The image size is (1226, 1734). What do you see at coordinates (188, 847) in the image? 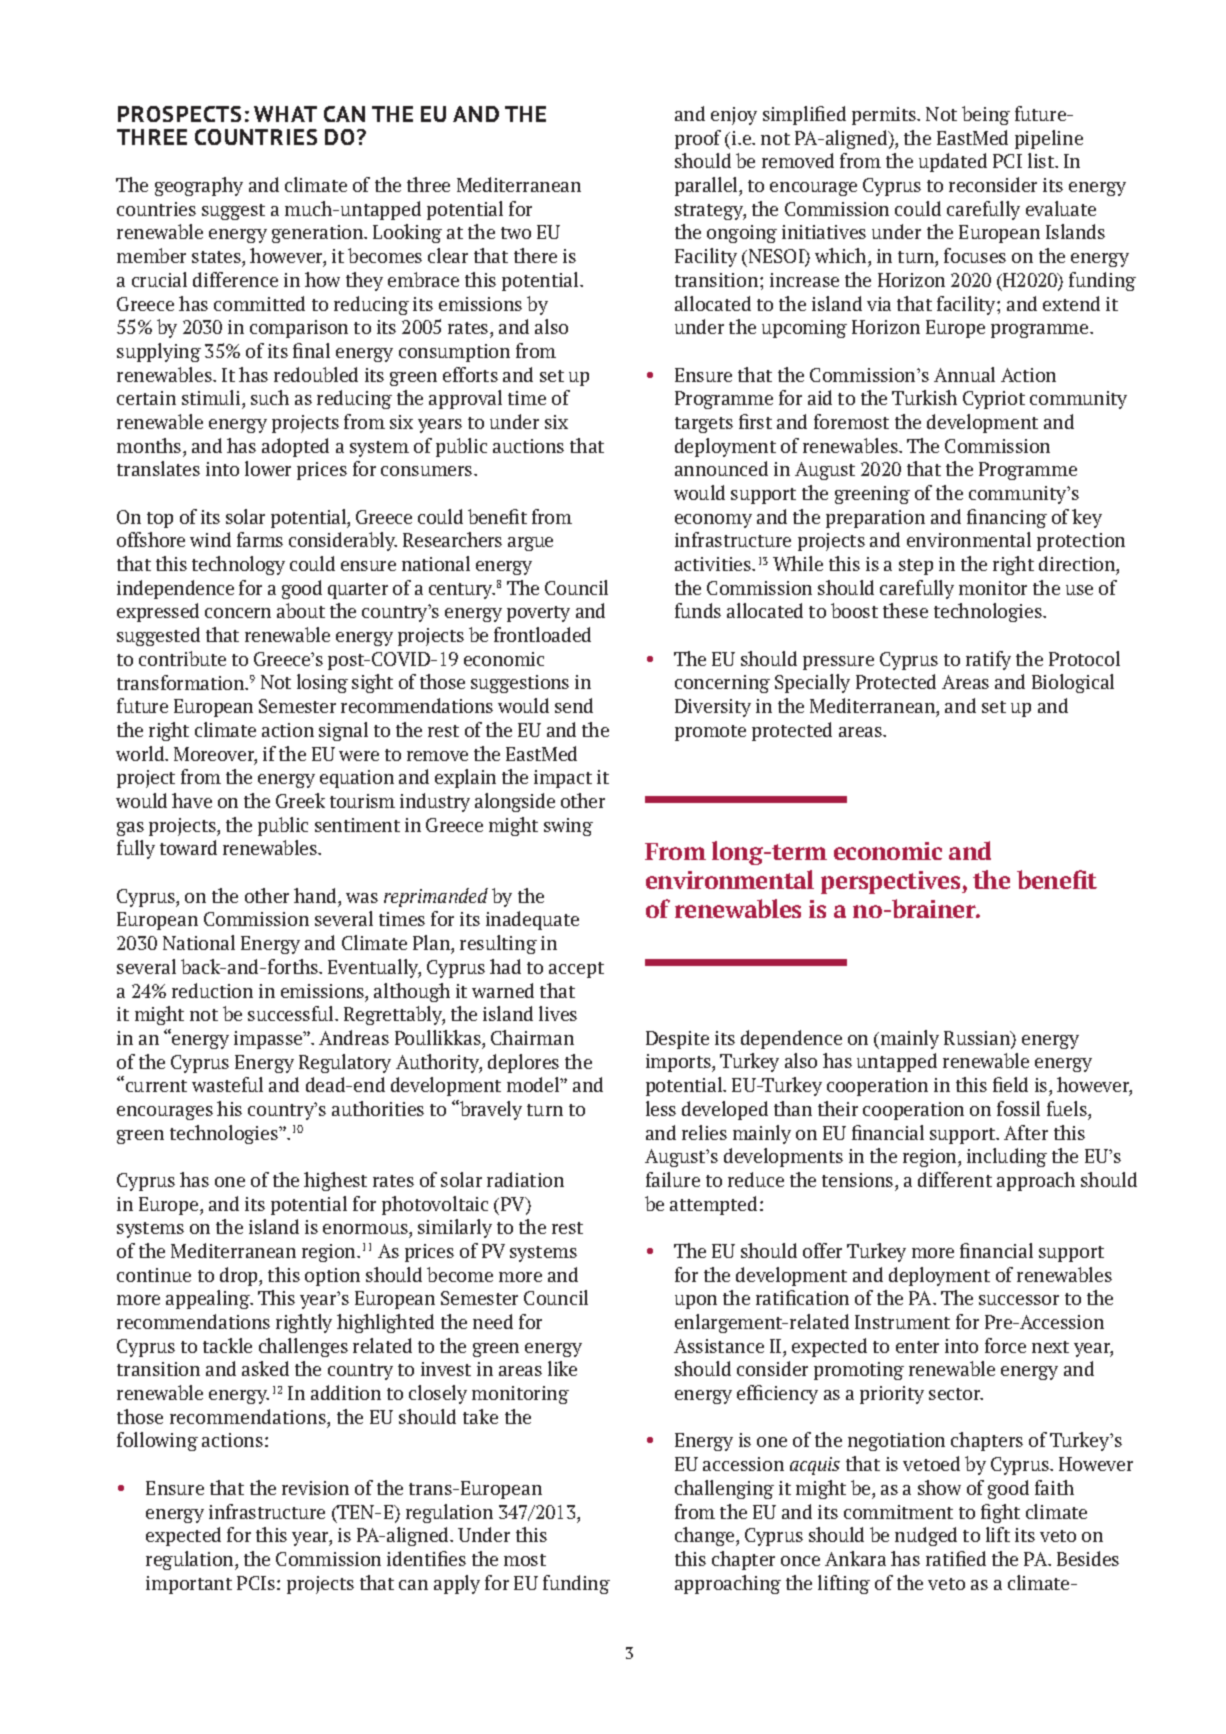
I see `toward` at bounding box center [188, 847].
